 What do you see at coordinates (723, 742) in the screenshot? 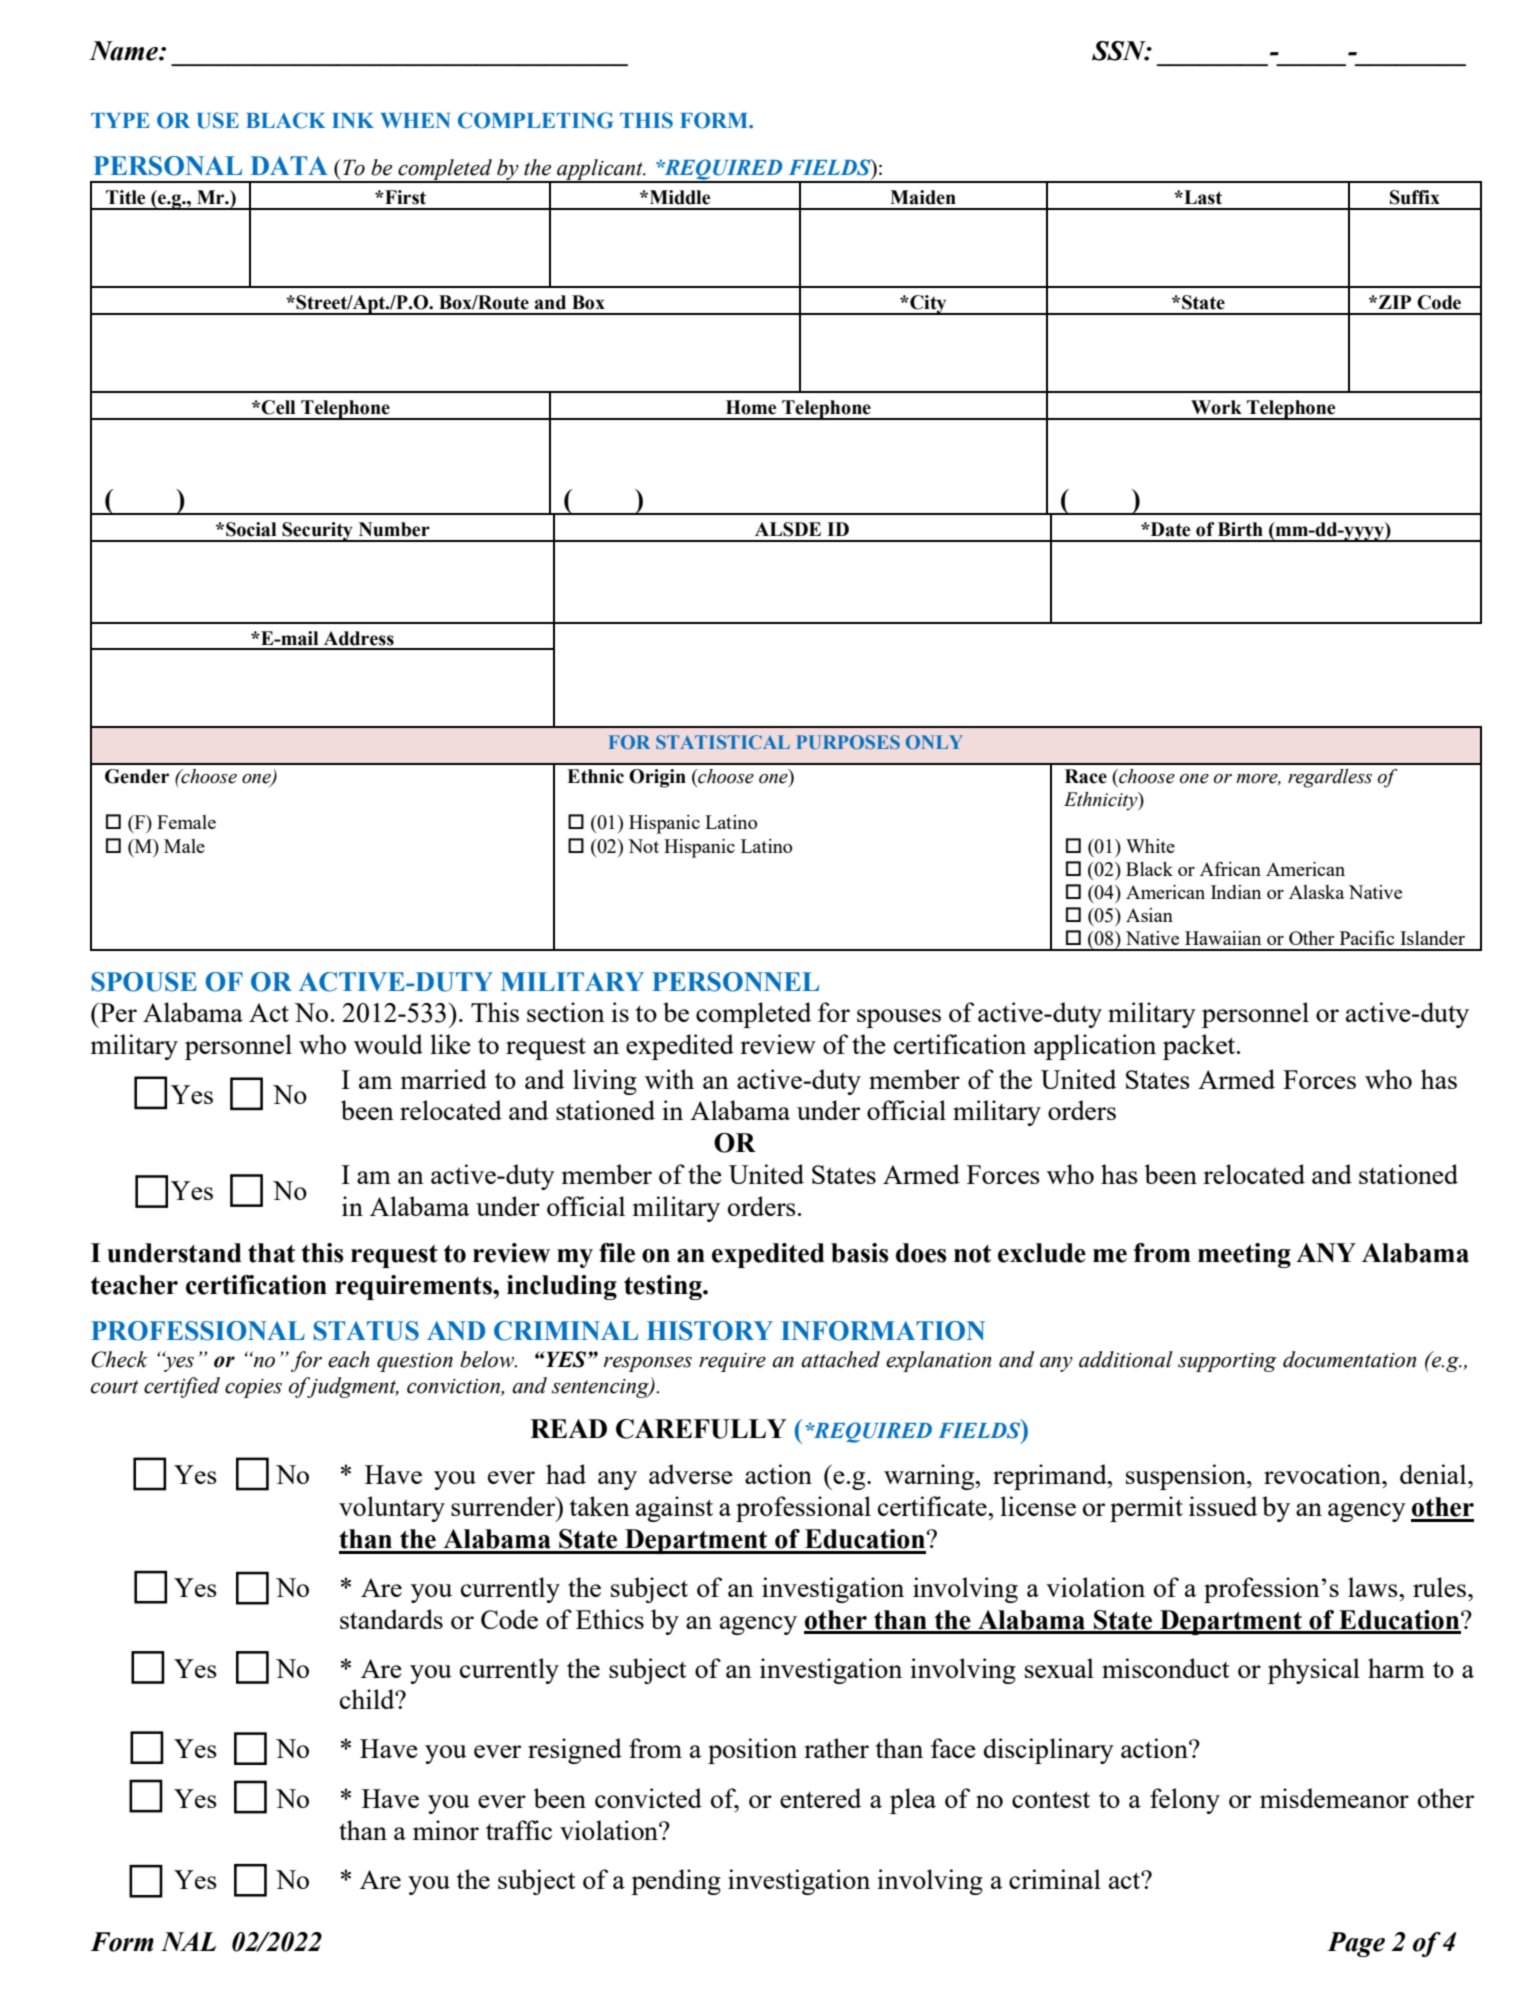
I see `STATISTICAL` at bounding box center [723, 742].
